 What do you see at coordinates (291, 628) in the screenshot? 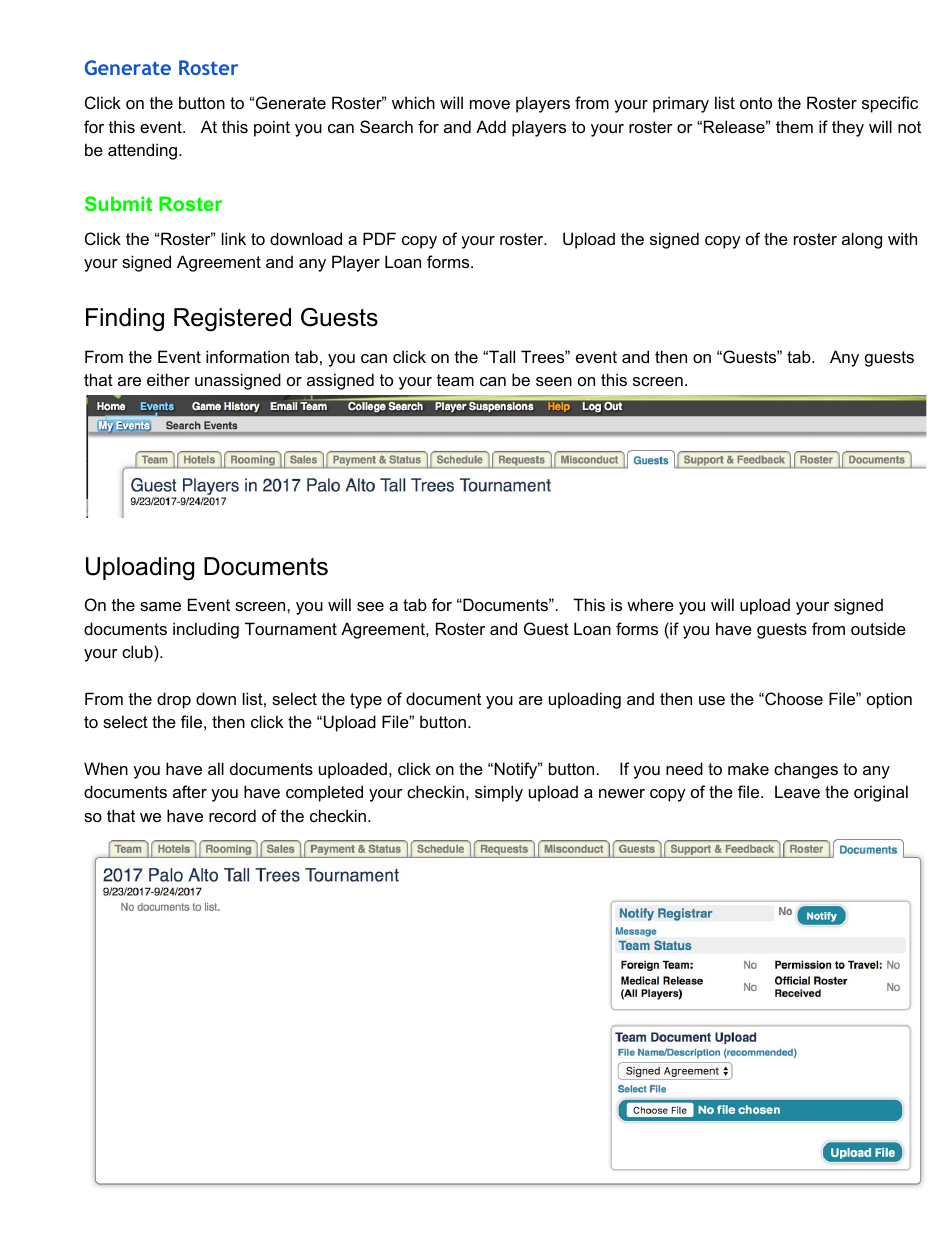
I see `Tournament` at bounding box center [291, 628].
